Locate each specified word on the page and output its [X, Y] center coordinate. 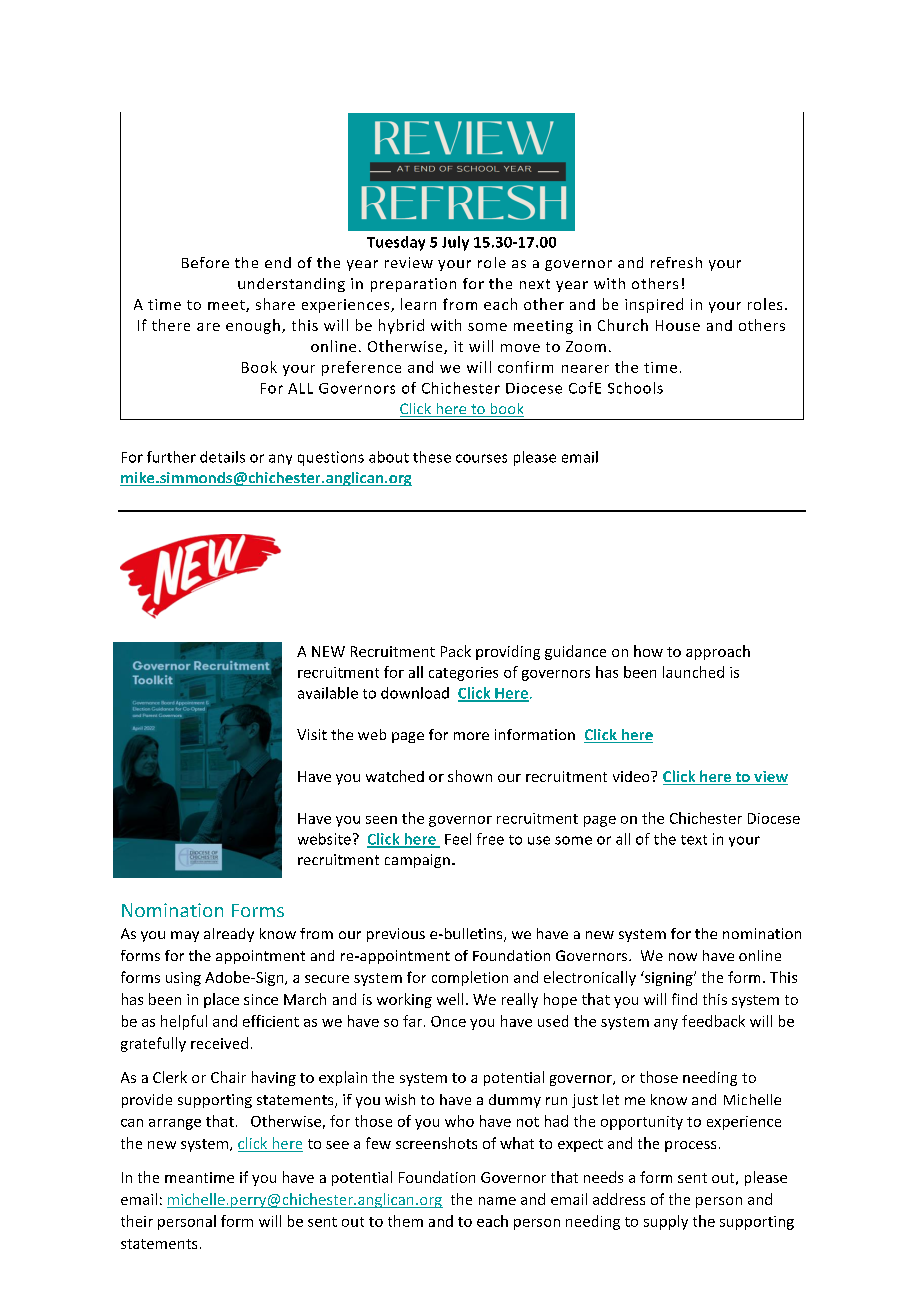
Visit [312, 734]
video [632, 776]
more [471, 736]
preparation [413, 285]
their [137, 1221]
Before [205, 262]
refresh [676, 262]
